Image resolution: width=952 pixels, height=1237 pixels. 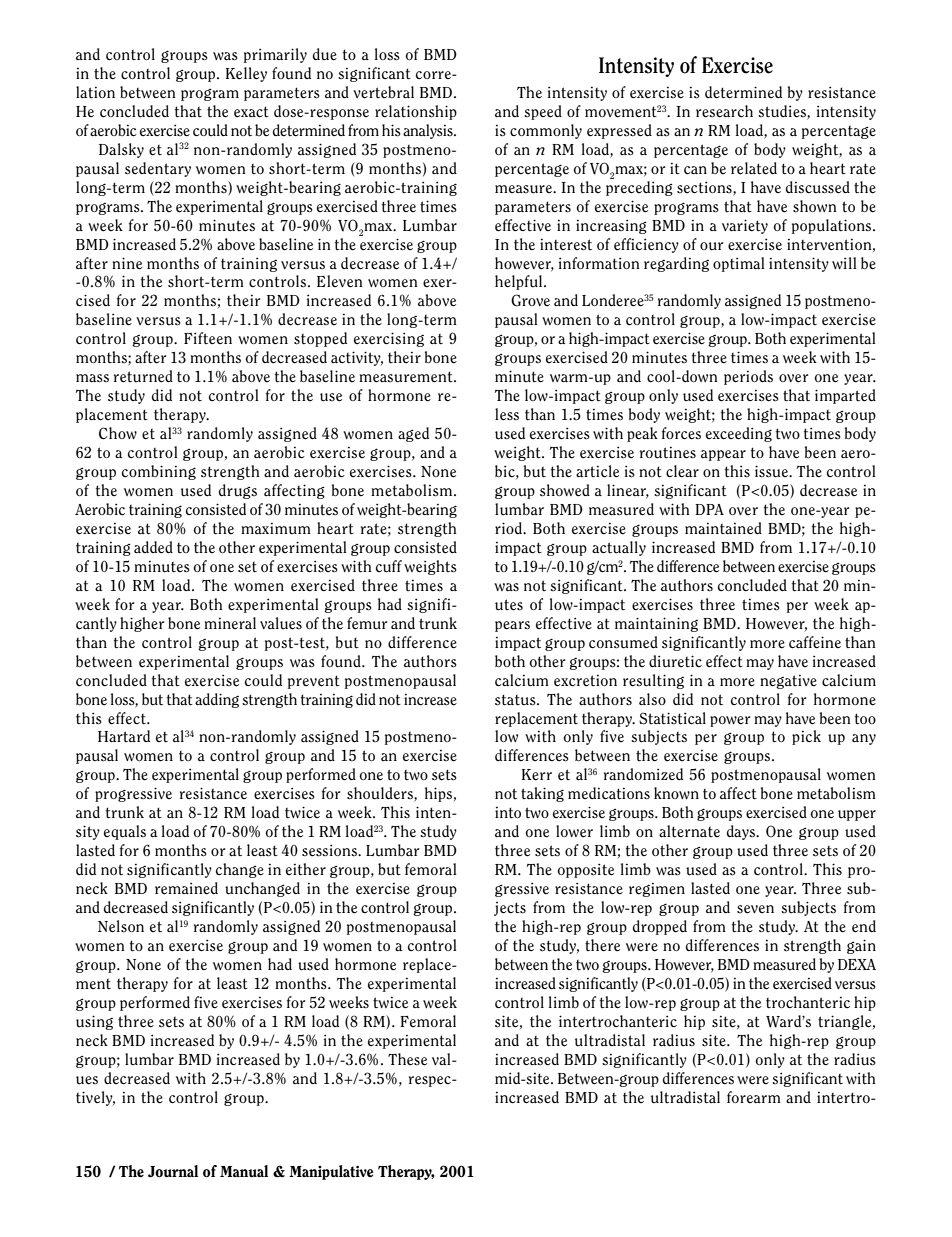 What do you see at coordinates (407, 1059) in the screenshot?
I see `These` at bounding box center [407, 1059].
